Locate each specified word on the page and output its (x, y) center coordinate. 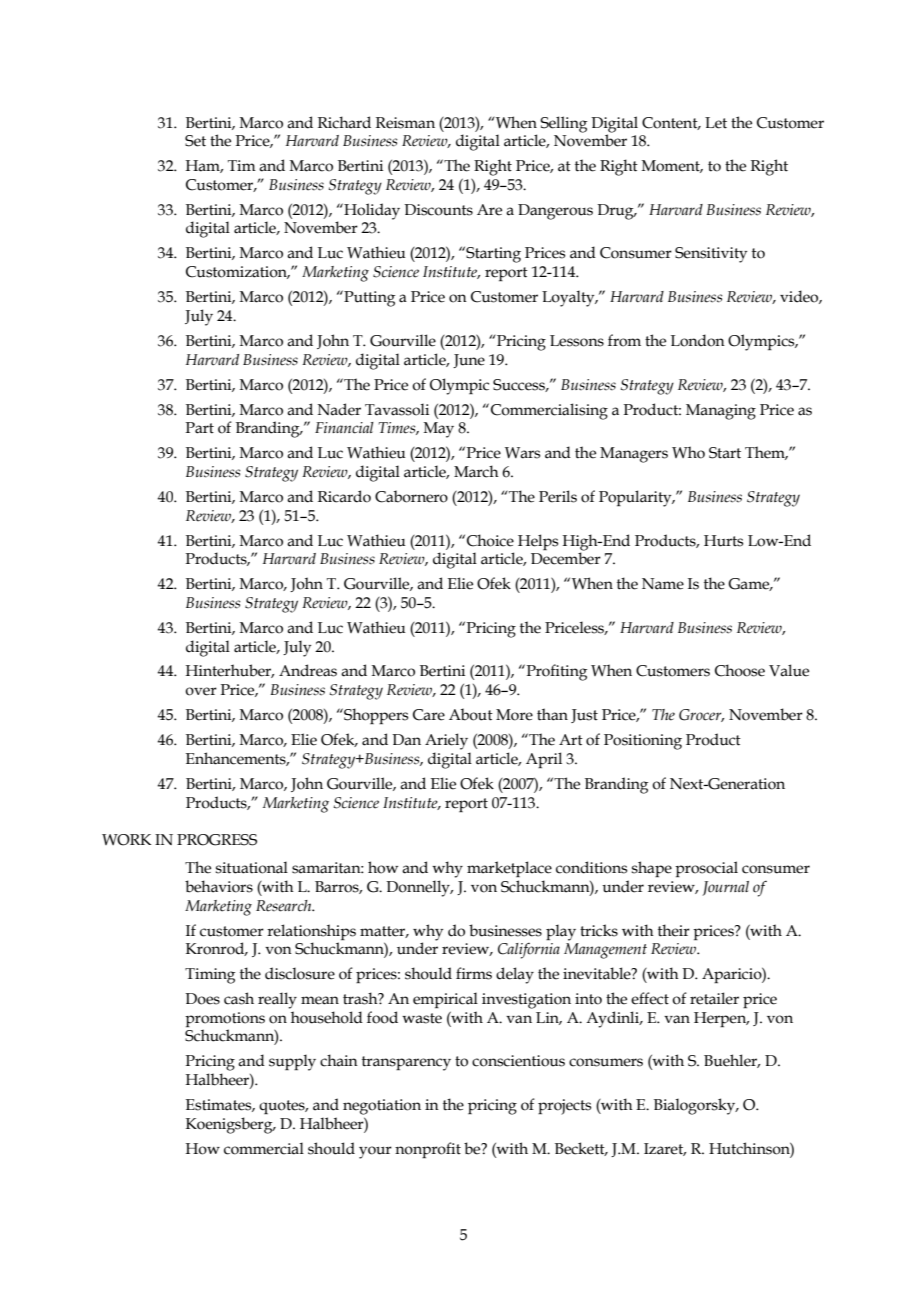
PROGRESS (217, 840)
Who (688, 452)
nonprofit (428, 1150)
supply (292, 1062)
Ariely (446, 741)
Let (716, 123)
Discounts (438, 210)
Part (200, 428)
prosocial (706, 869)
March (476, 471)
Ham (204, 166)
